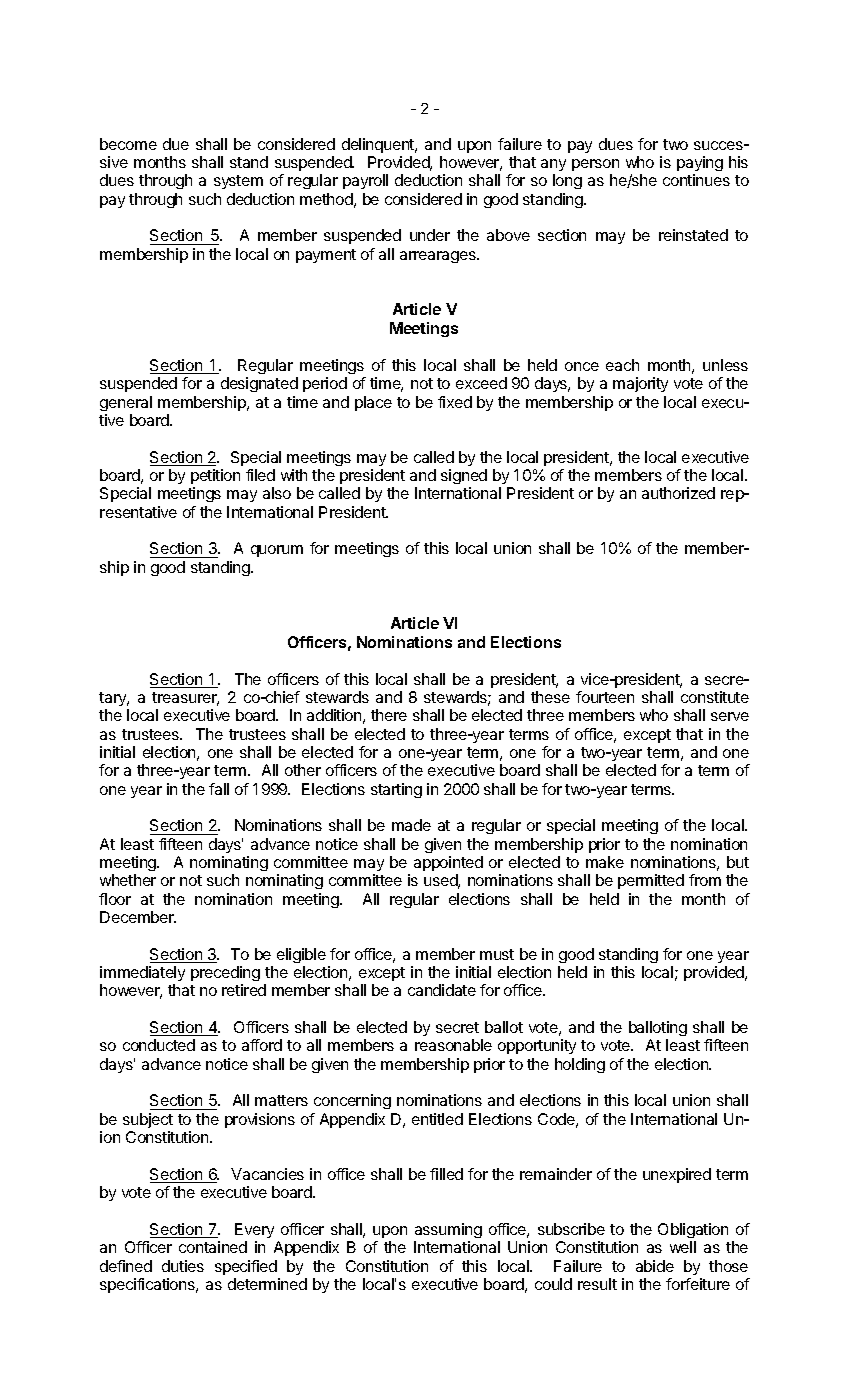 The image size is (849, 1400). Describe the element at coordinates (238, 182) in the image. I see `system` at that location.
